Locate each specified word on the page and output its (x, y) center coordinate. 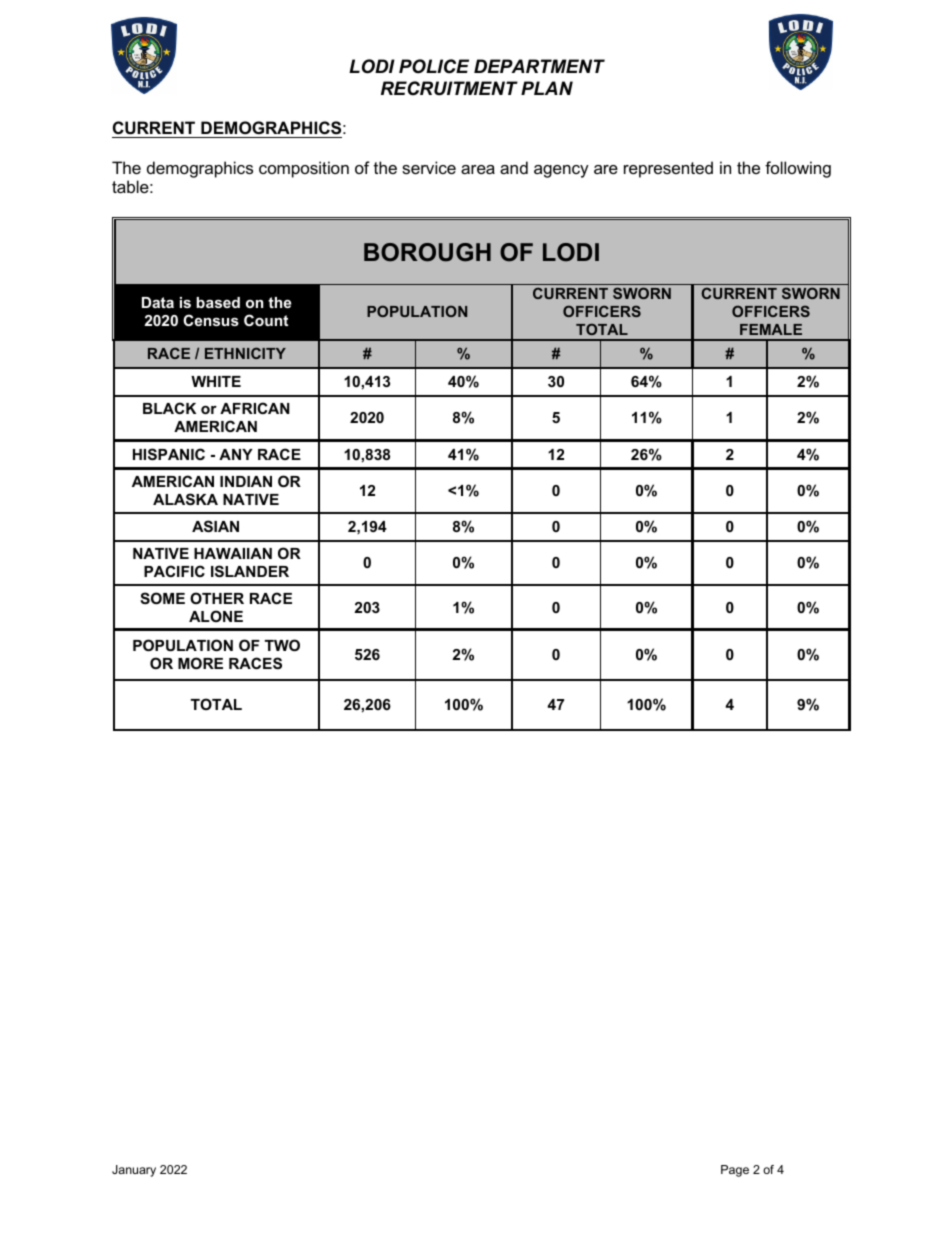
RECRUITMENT (449, 88)
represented (668, 169)
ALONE (216, 616)
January (134, 1171)
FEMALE (771, 329)
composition (304, 169)
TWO (282, 645)
